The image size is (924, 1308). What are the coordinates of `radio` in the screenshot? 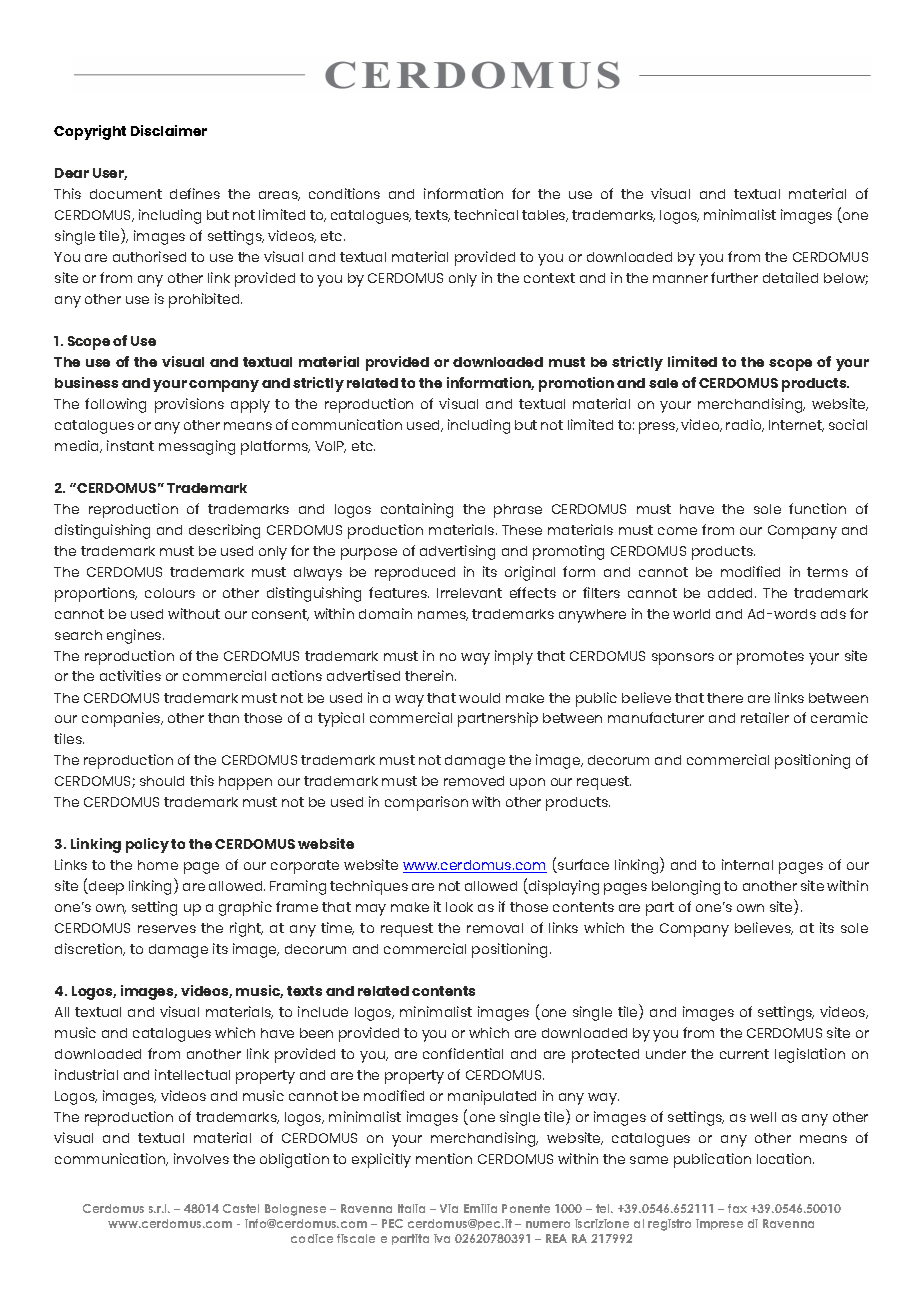 It's located at (745, 425).
